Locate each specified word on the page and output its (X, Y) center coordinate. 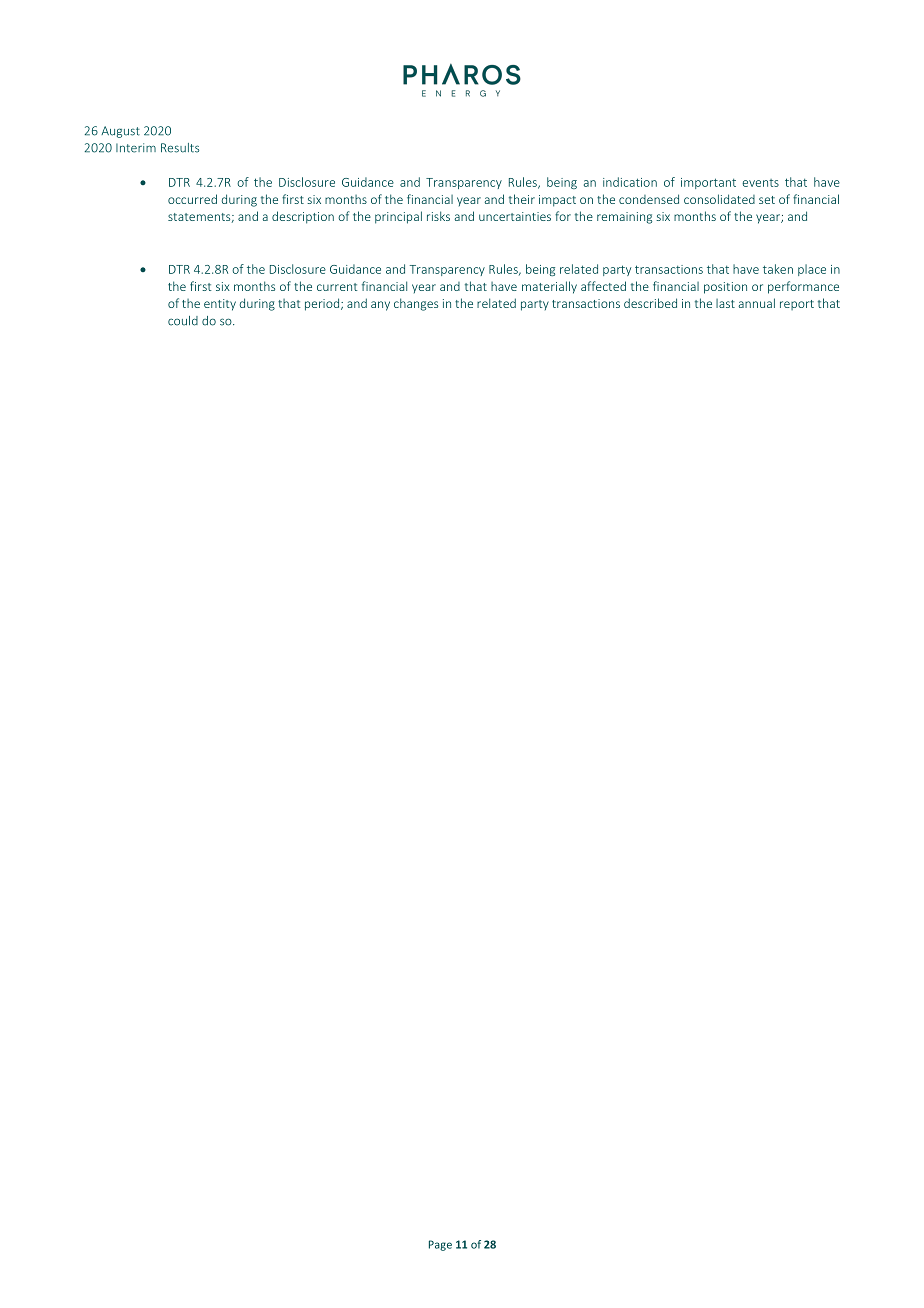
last (725, 303)
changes (416, 304)
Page (440, 1245)
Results (180, 148)
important (708, 183)
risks (438, 216)
